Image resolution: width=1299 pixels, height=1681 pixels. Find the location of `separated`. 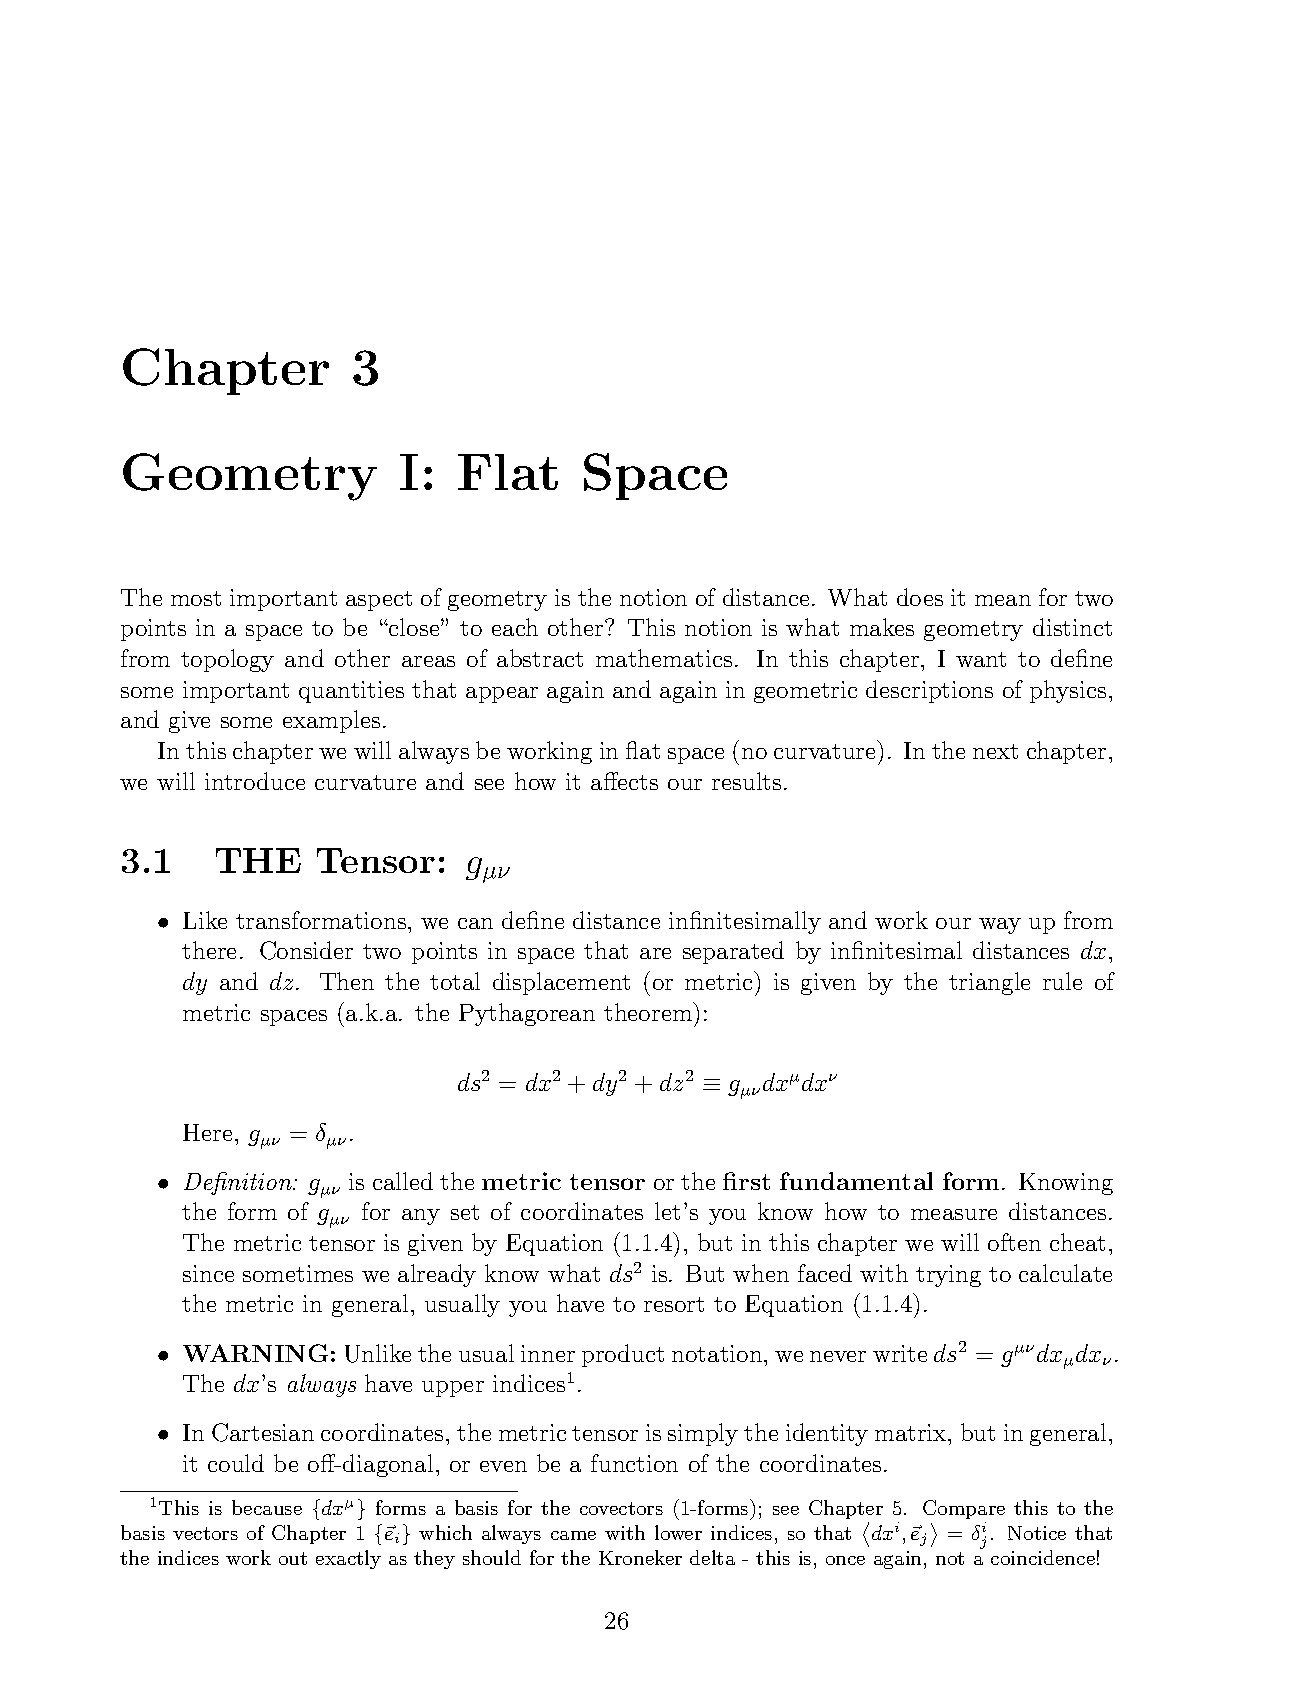

separated is located at coordinates (733, 952).
